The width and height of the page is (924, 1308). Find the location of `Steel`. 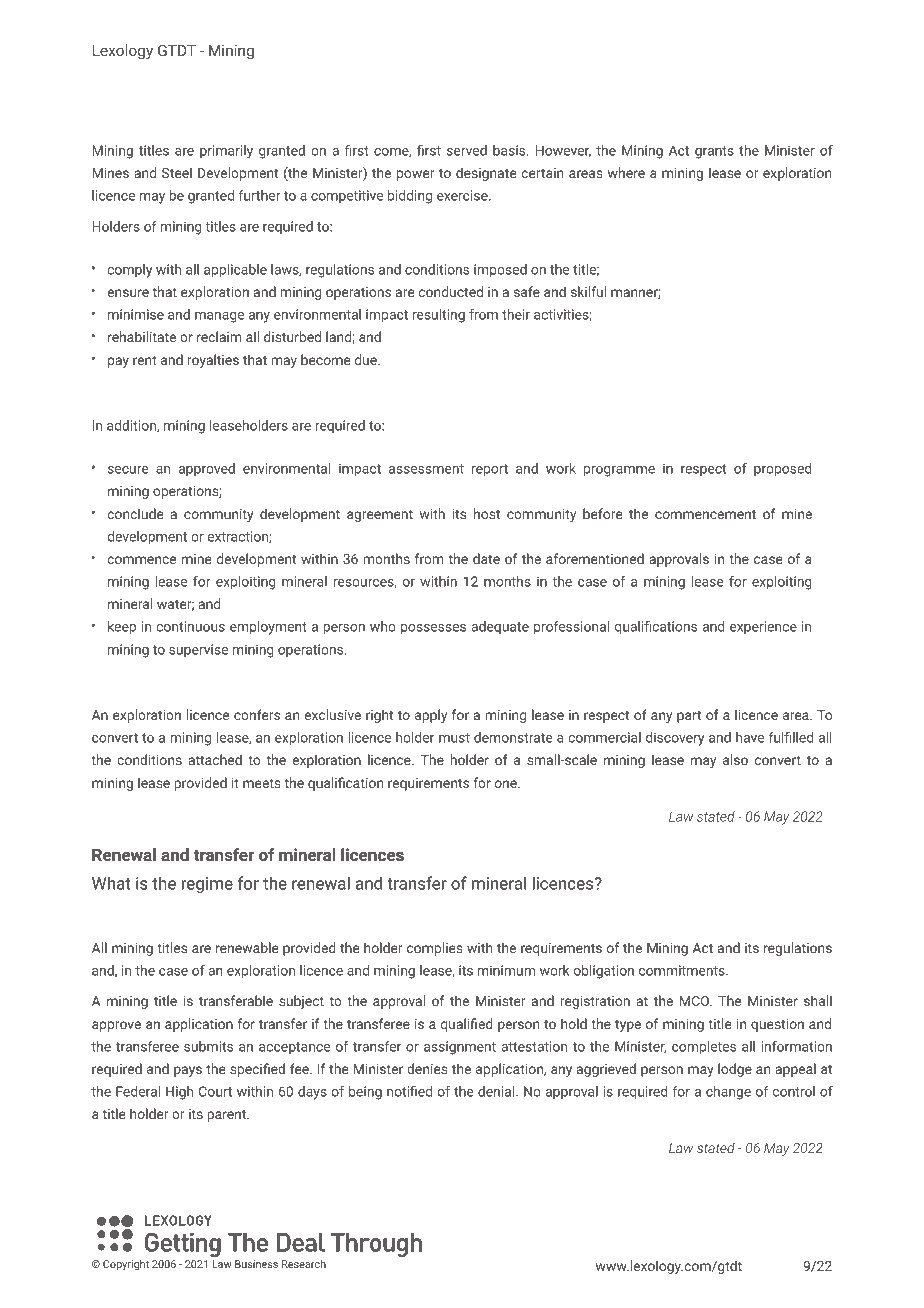

Steel is located at coordinates (177, 172).
